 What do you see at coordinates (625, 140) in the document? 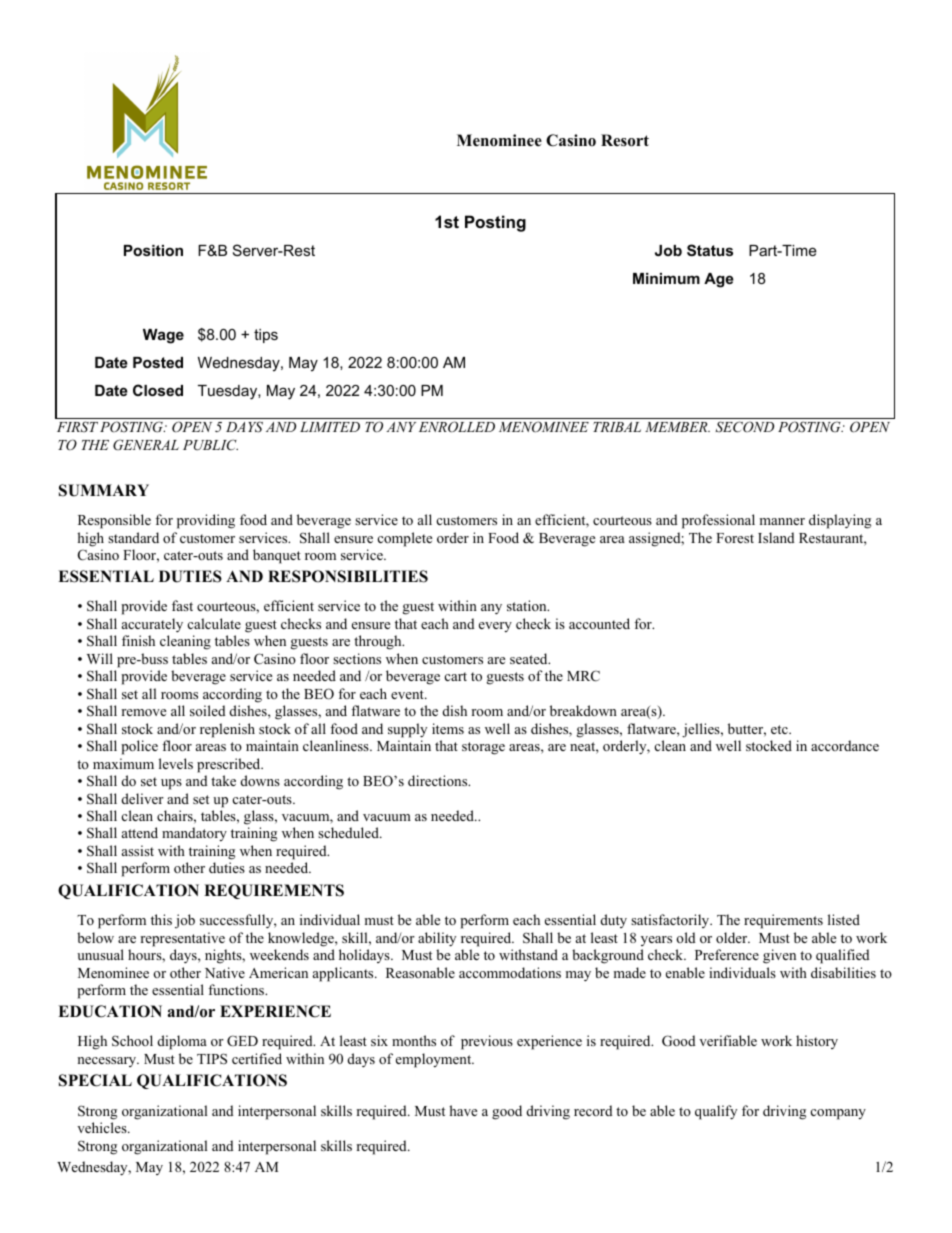
I see `Resort` at bounding box center [625, 140].
